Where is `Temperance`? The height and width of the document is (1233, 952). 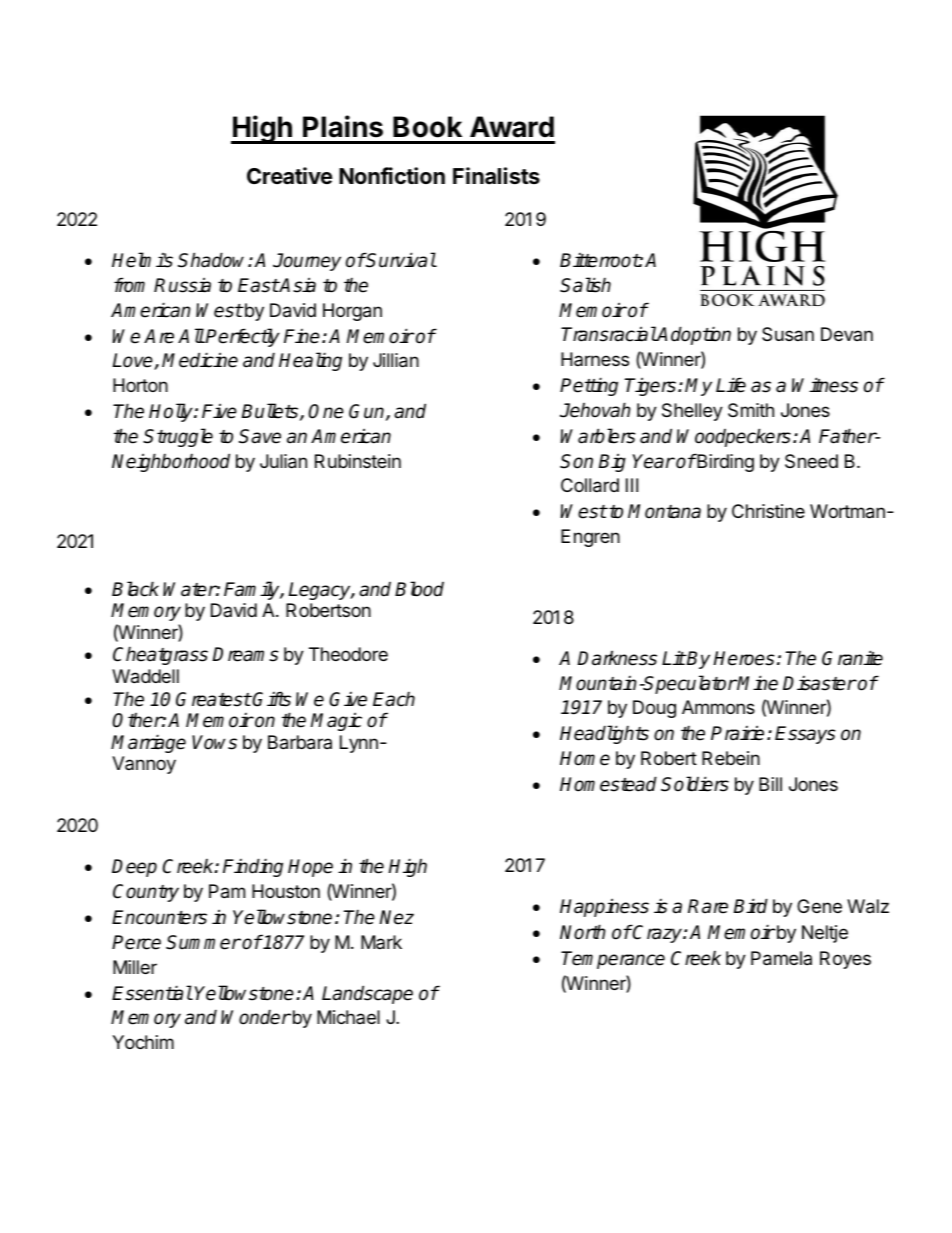 Temperance is located at coordinates (613, 960).
